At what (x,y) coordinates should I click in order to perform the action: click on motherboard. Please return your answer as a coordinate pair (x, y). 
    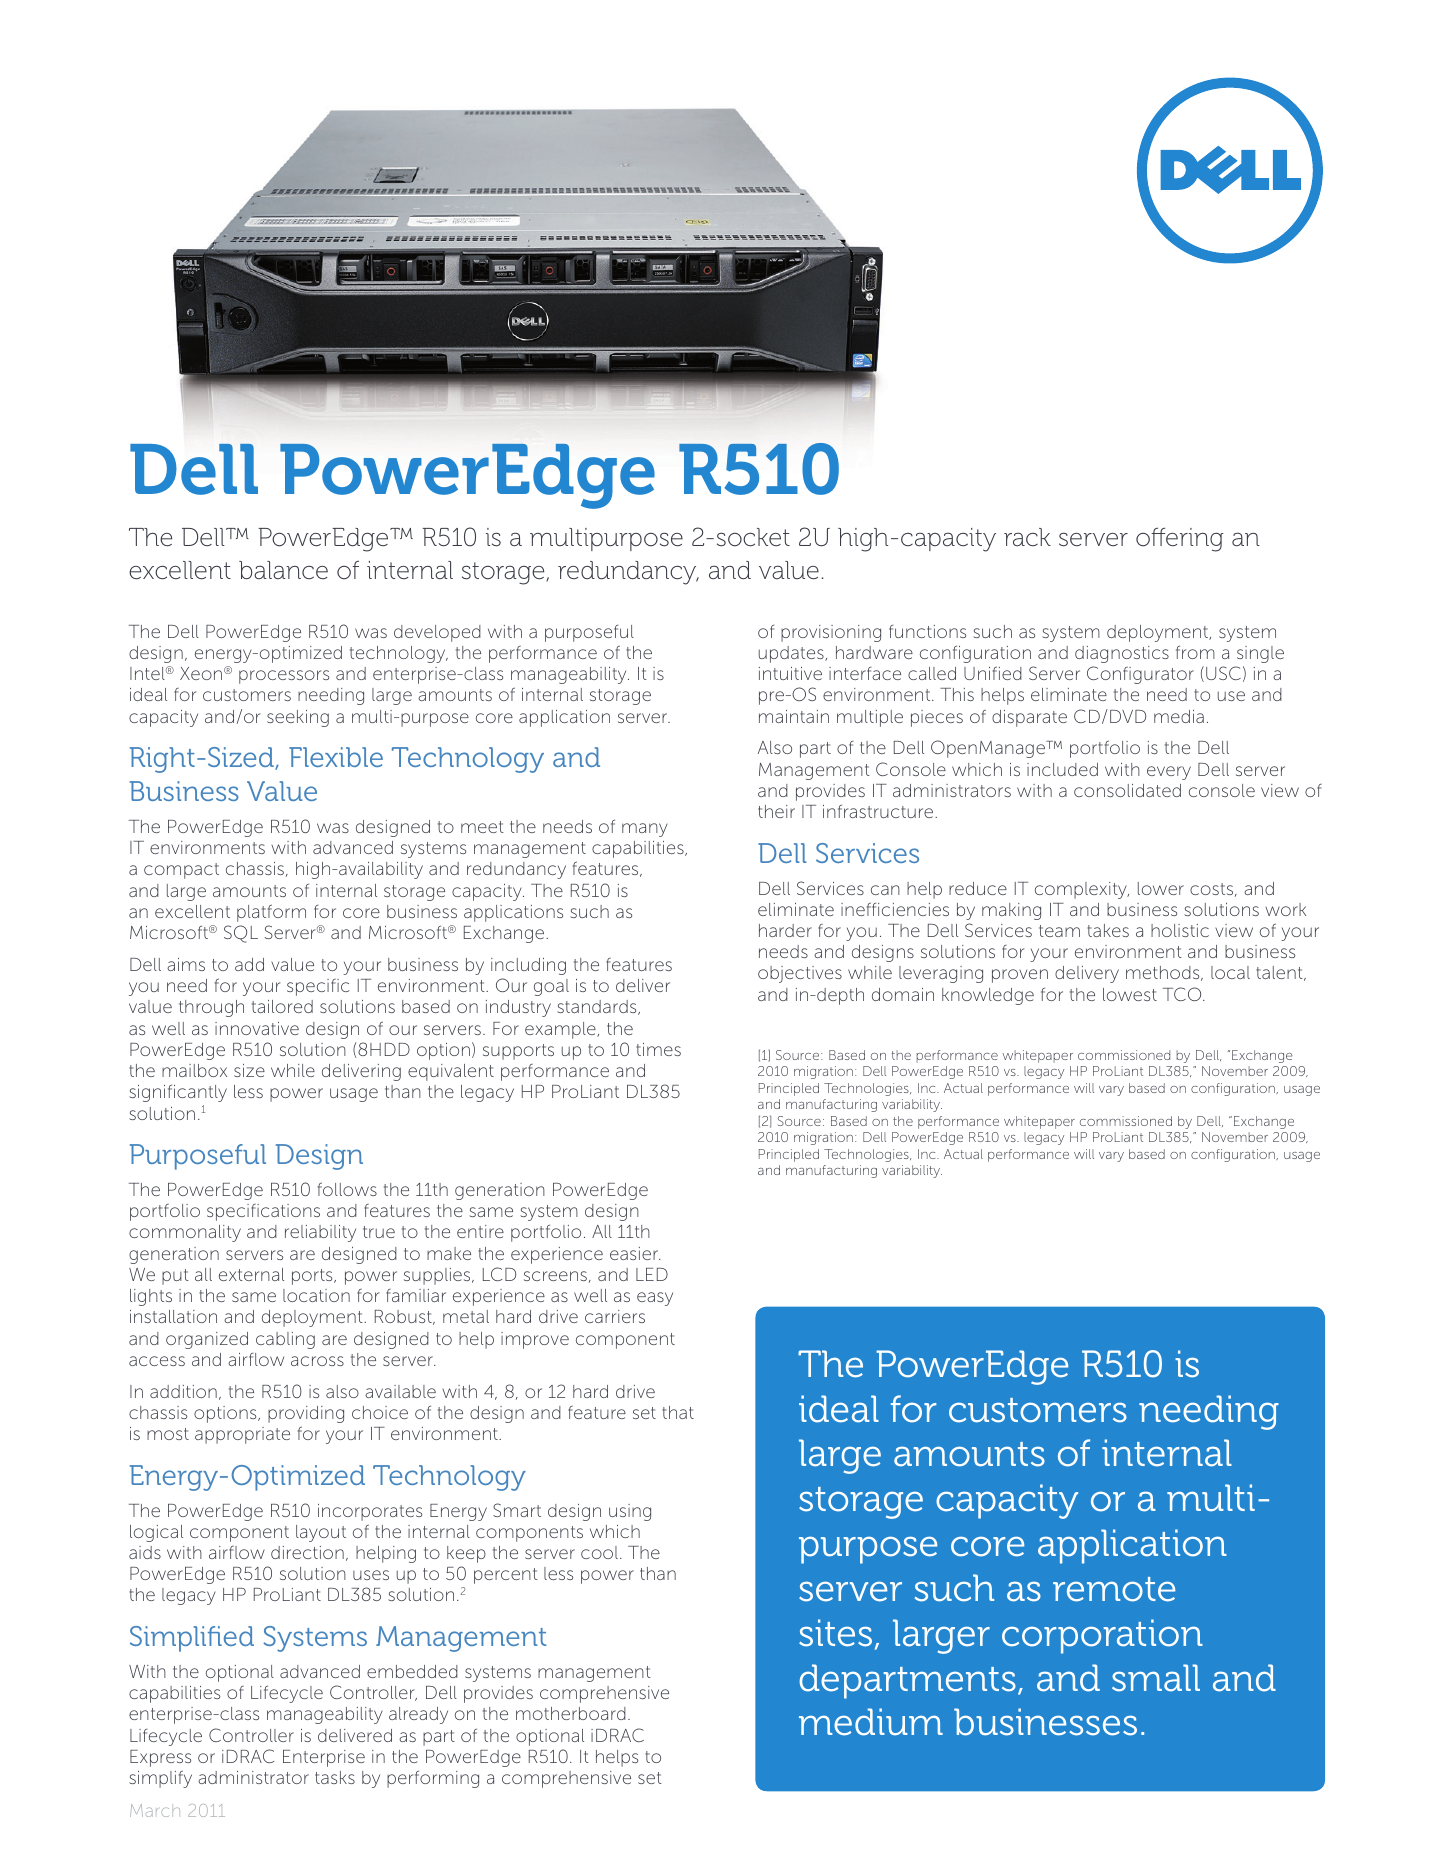
    Looking at the image, I should click on (571, 1713).
